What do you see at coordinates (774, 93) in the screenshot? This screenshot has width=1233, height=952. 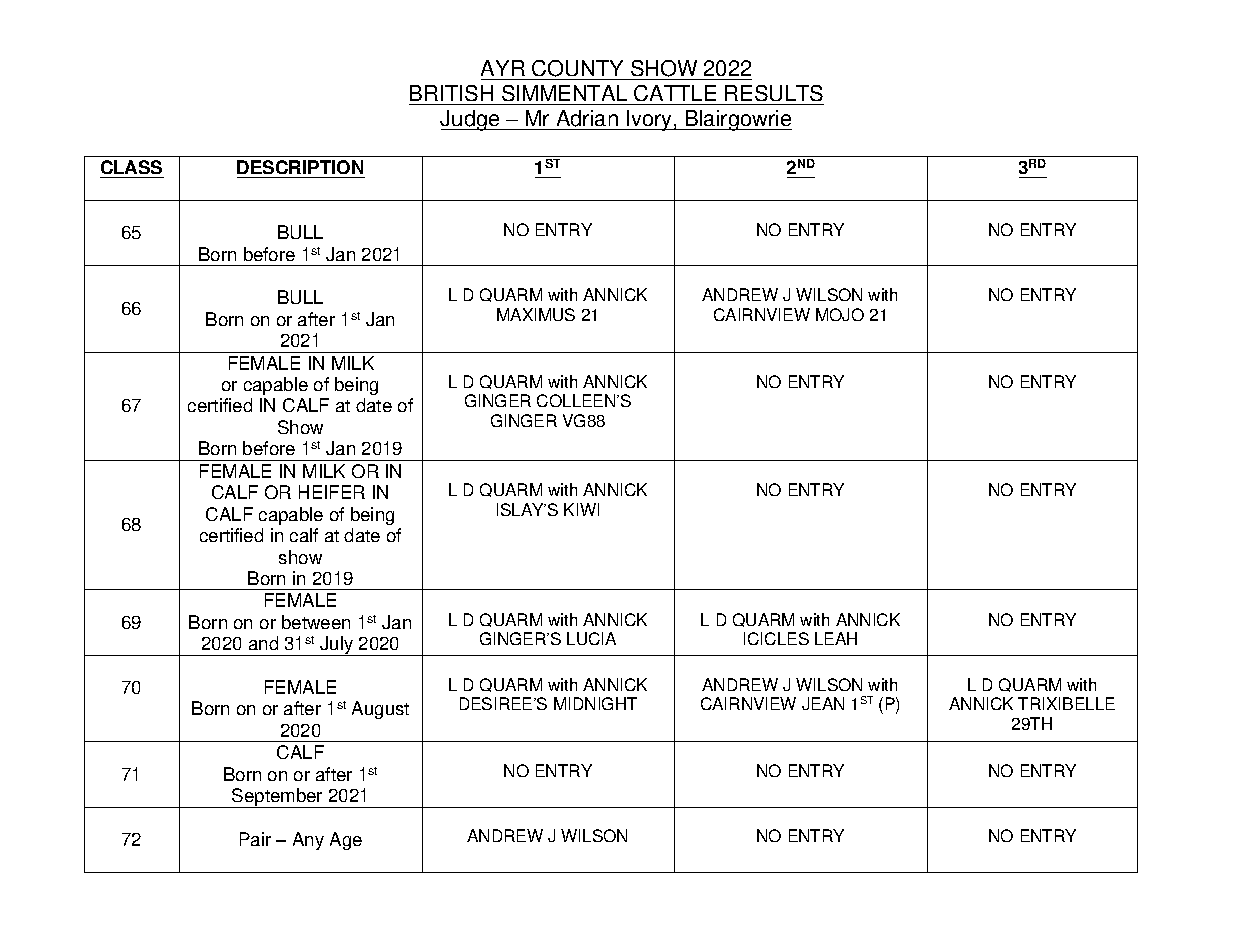 I see `RESULTS` at bounding box center [774, 93].
